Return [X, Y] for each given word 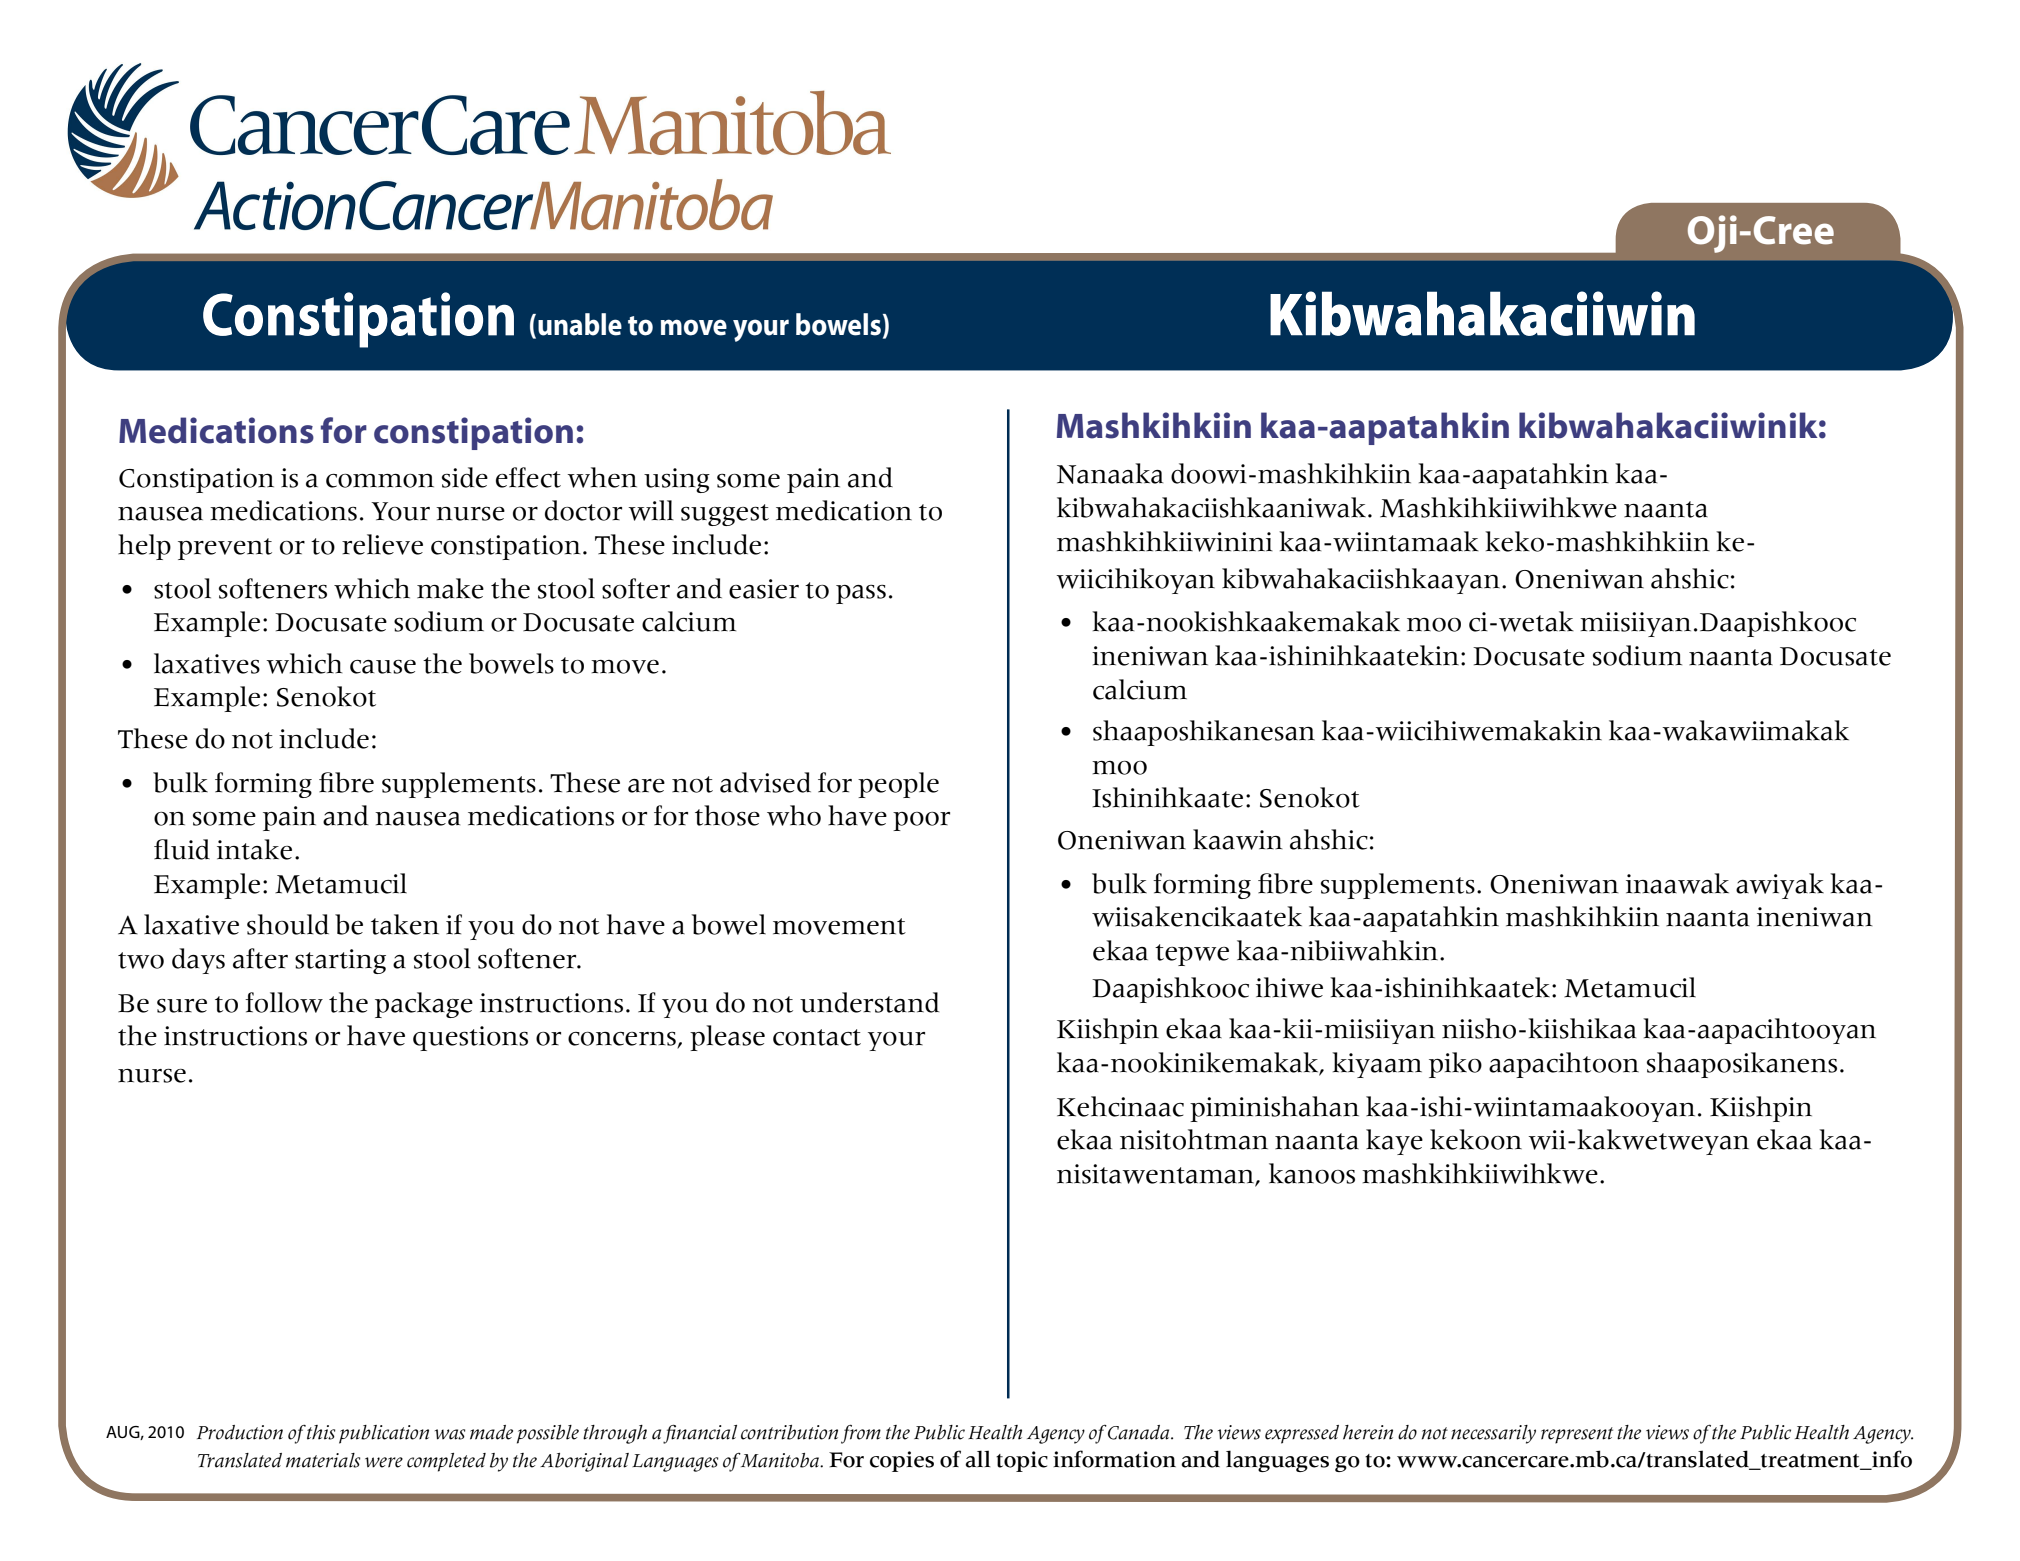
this [321, 1432]
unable [580, 324]
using [677, 480]
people [898, 785]
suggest [725, 515]
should [288, 924]
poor [921, 821]
